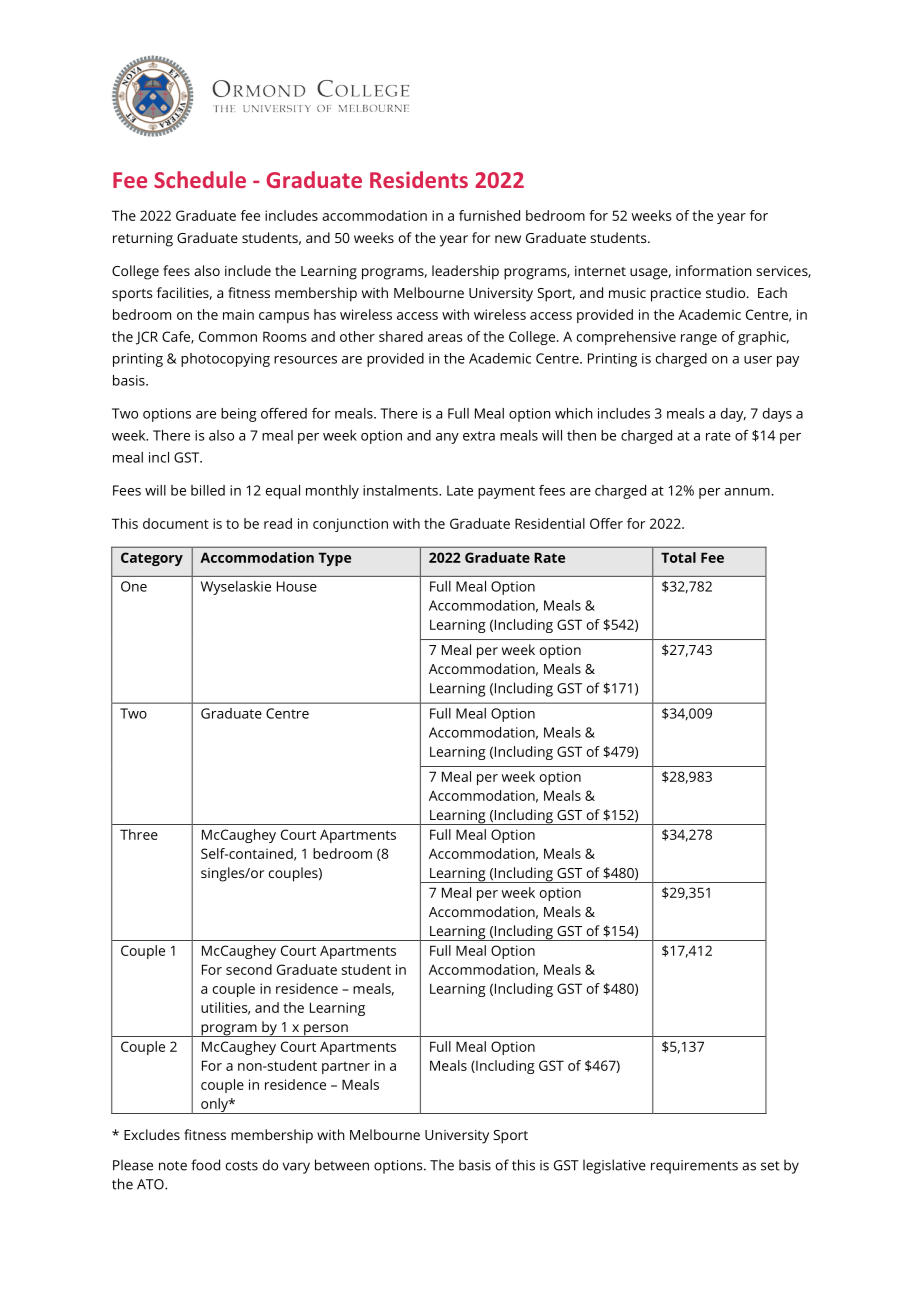 This document has width=924, height=1309. I want to click on One, so click(134, 586).
